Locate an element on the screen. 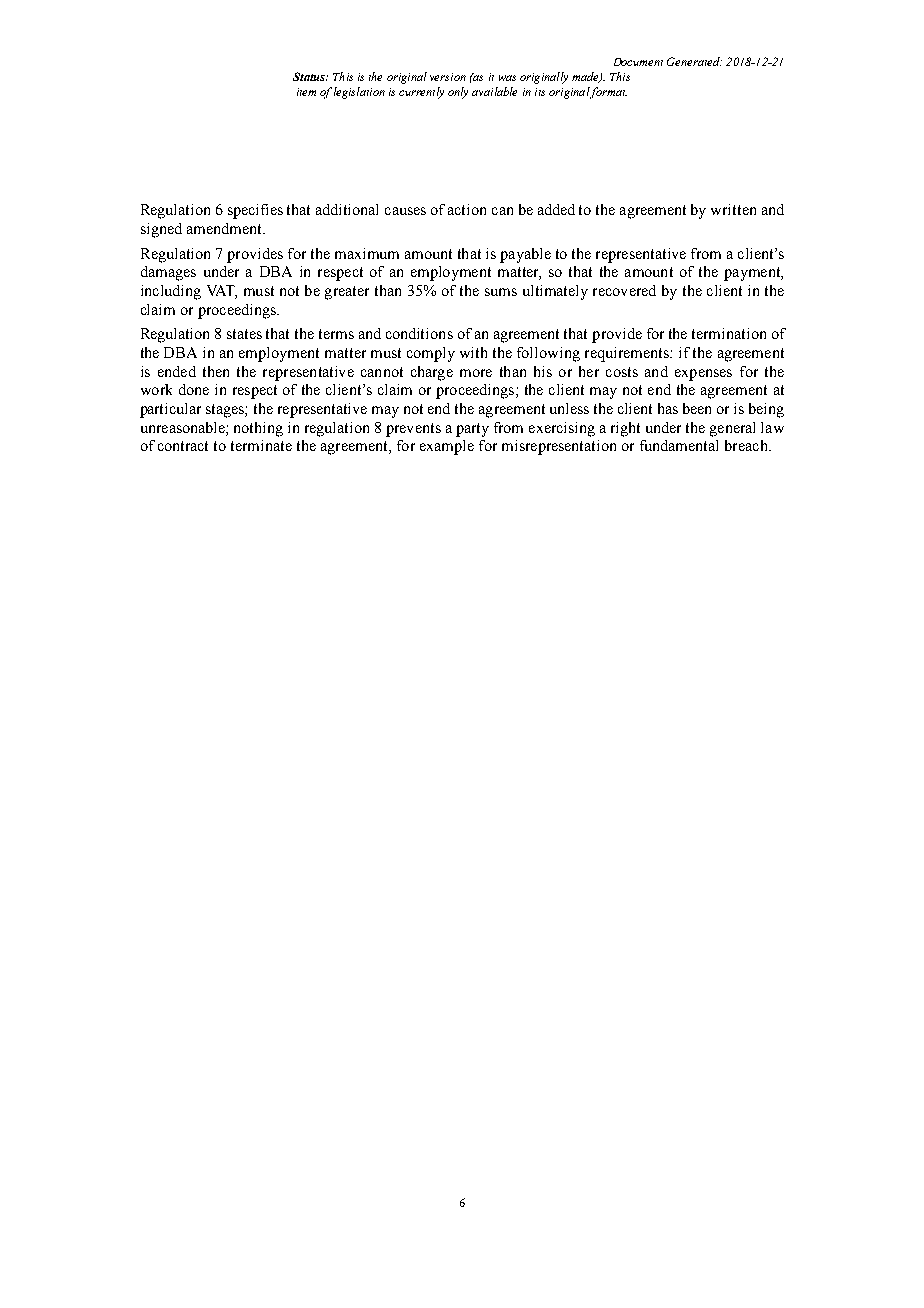 This screenshot has height=1308, width=924. Status is located at coordinates (310, 76).
